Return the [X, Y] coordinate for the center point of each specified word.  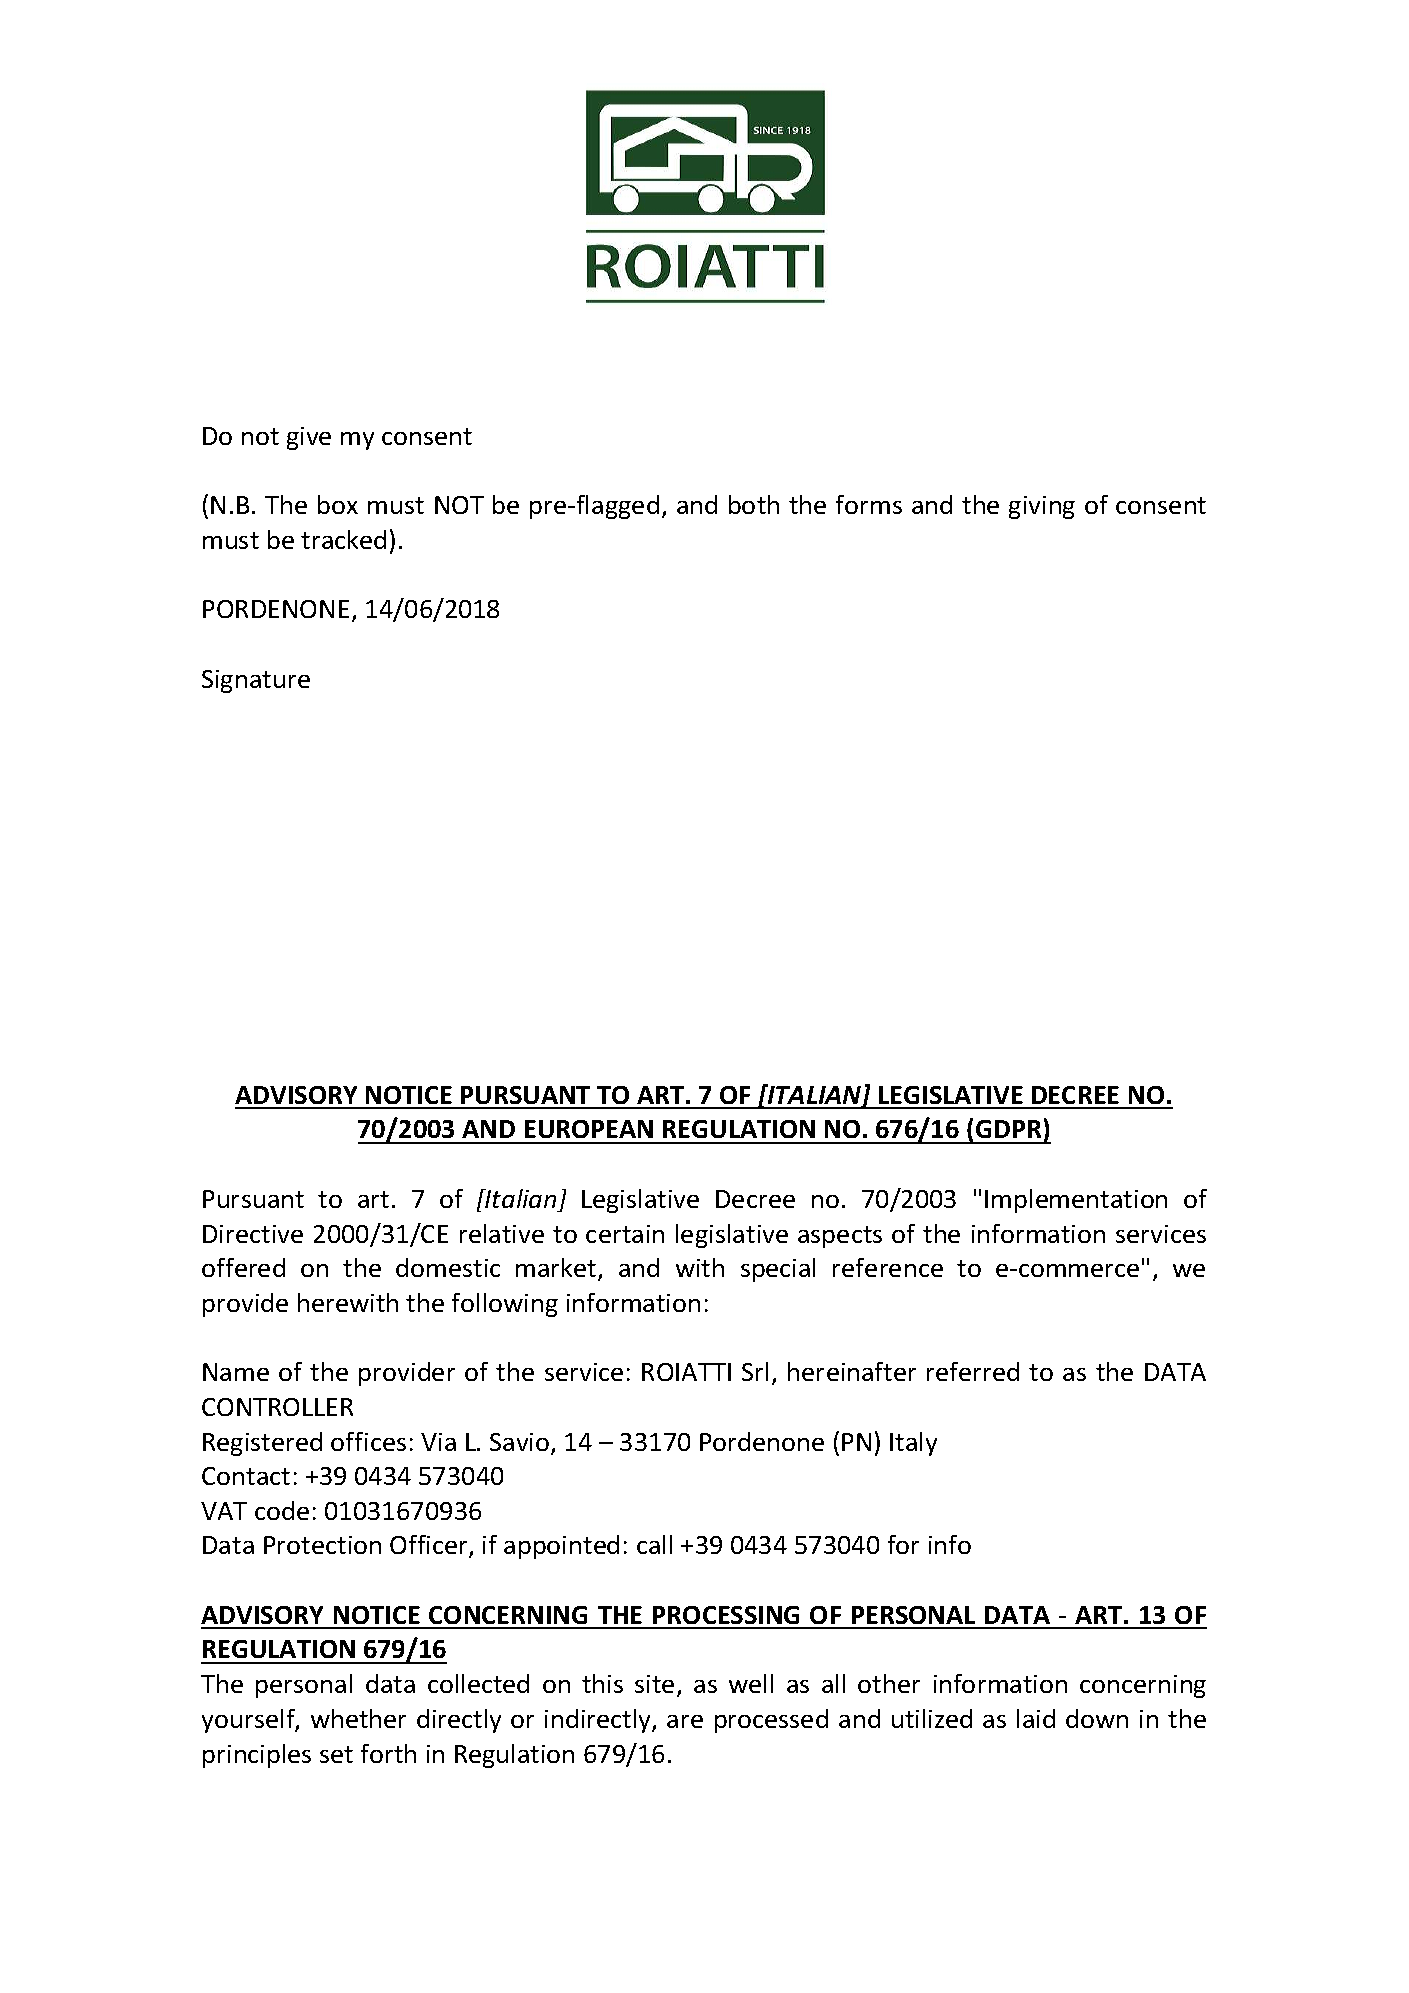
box [338, 504]
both [754, 504]
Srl [755, 1371]
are [685, 1721]
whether [358, 1718]
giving [1042, 507]
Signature [256, 681]
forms [869, 504]
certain [625, 1234]
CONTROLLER [277, 1407]
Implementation [1076, 1201]
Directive [253, 1234]
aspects [840, 1237]
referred [973, 1371]
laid [1036, 1718]
